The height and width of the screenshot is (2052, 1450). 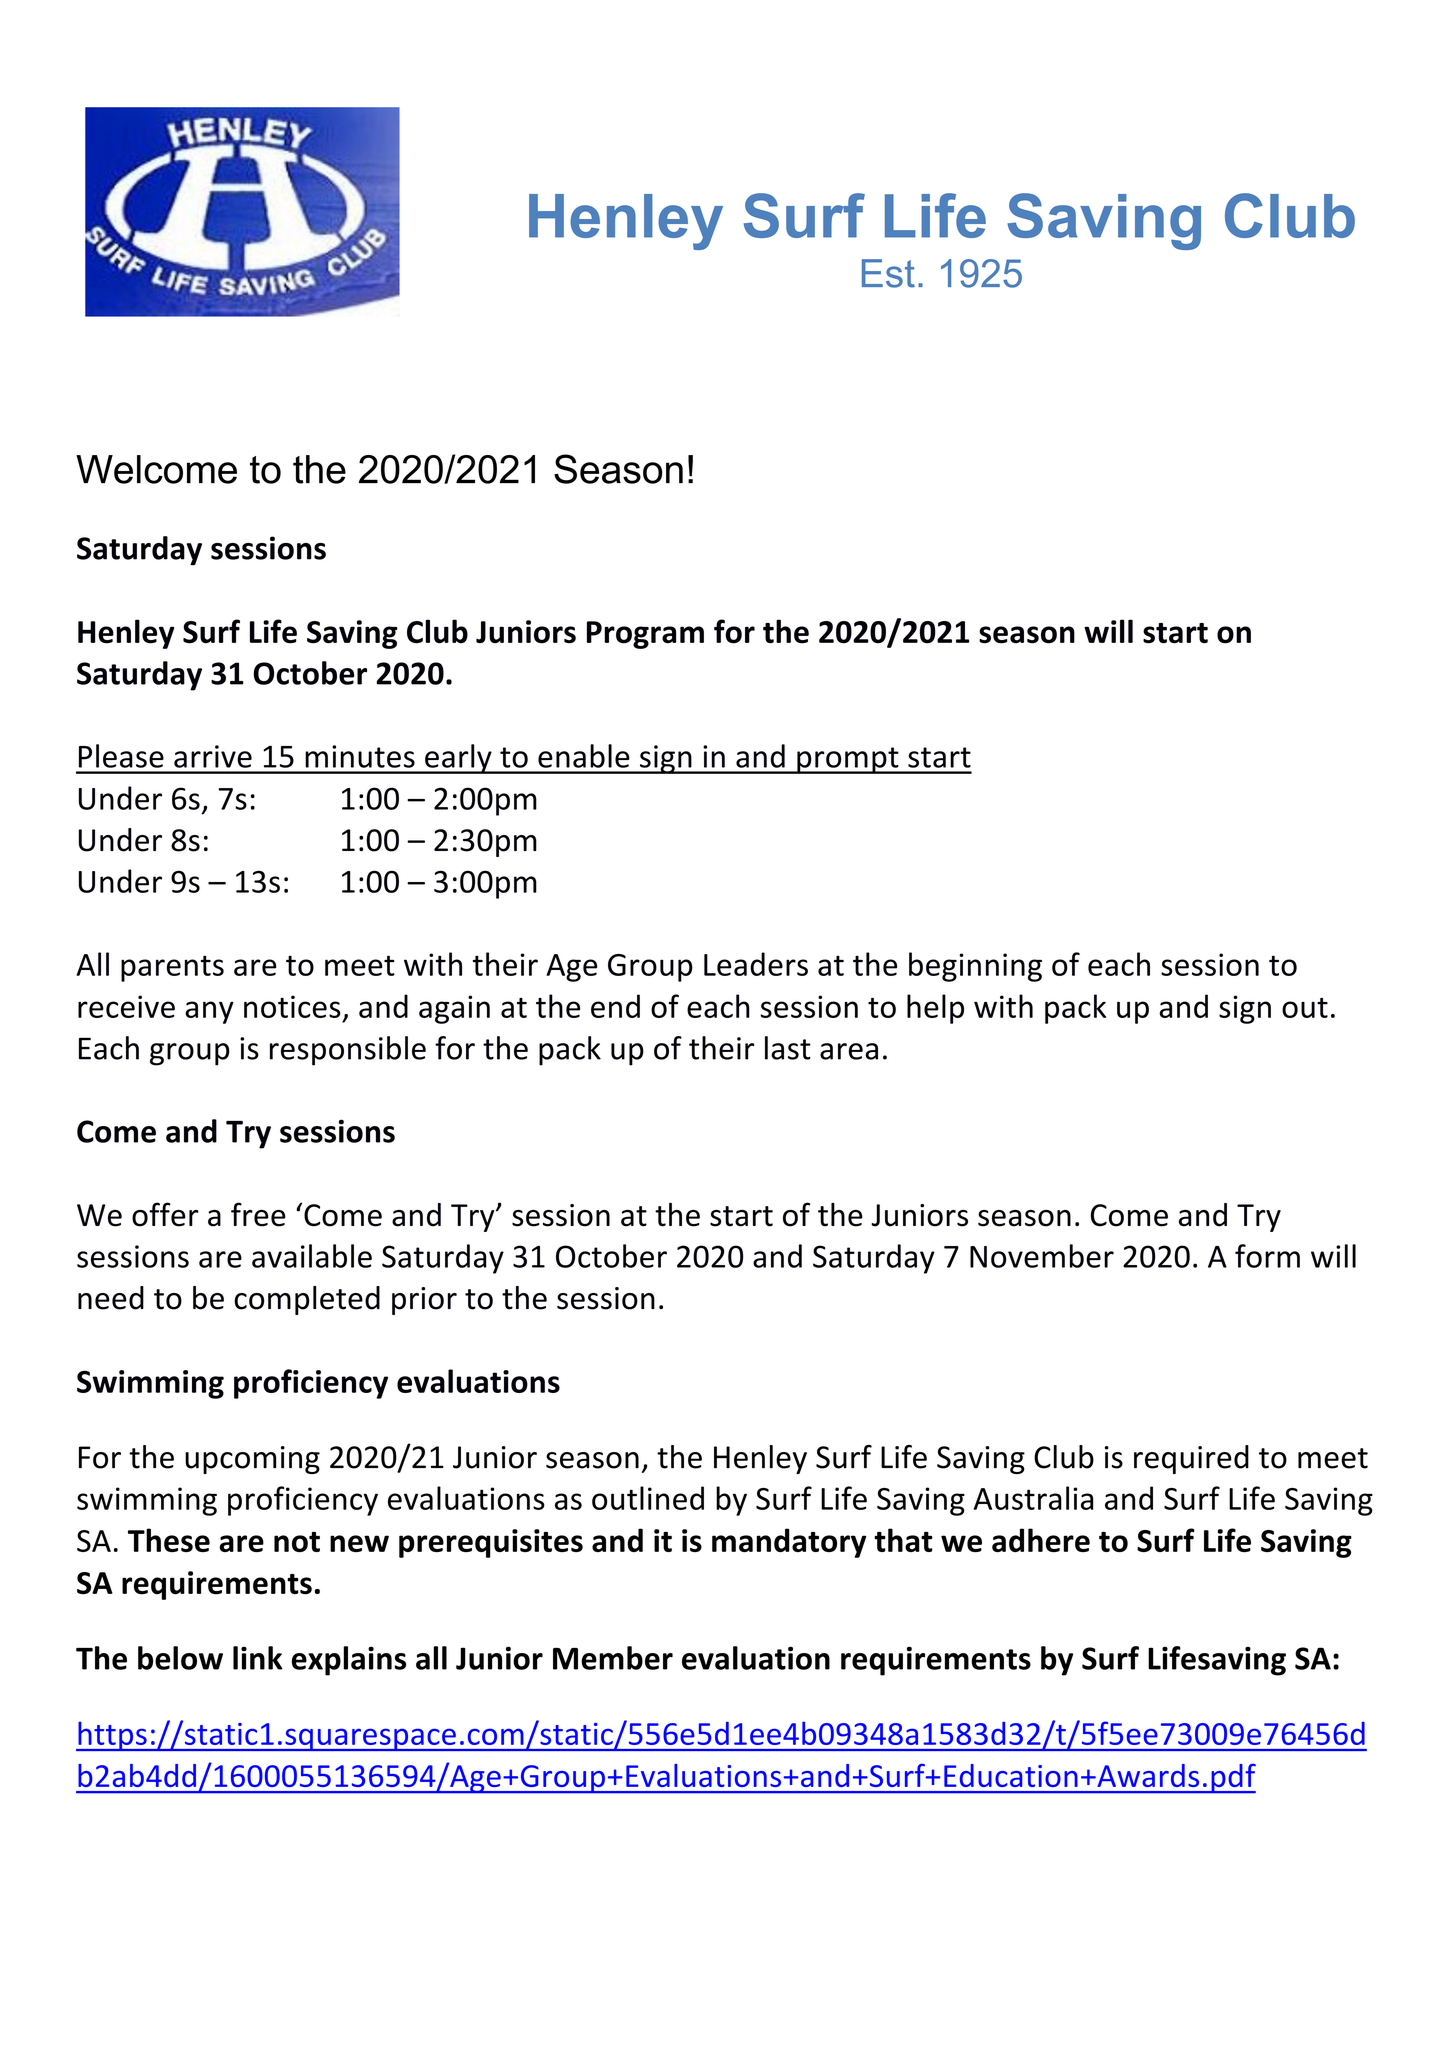 What do you see at coordinates (888, 273) in the screenshot?
I see `Est` at bounding box center [888, 273].
